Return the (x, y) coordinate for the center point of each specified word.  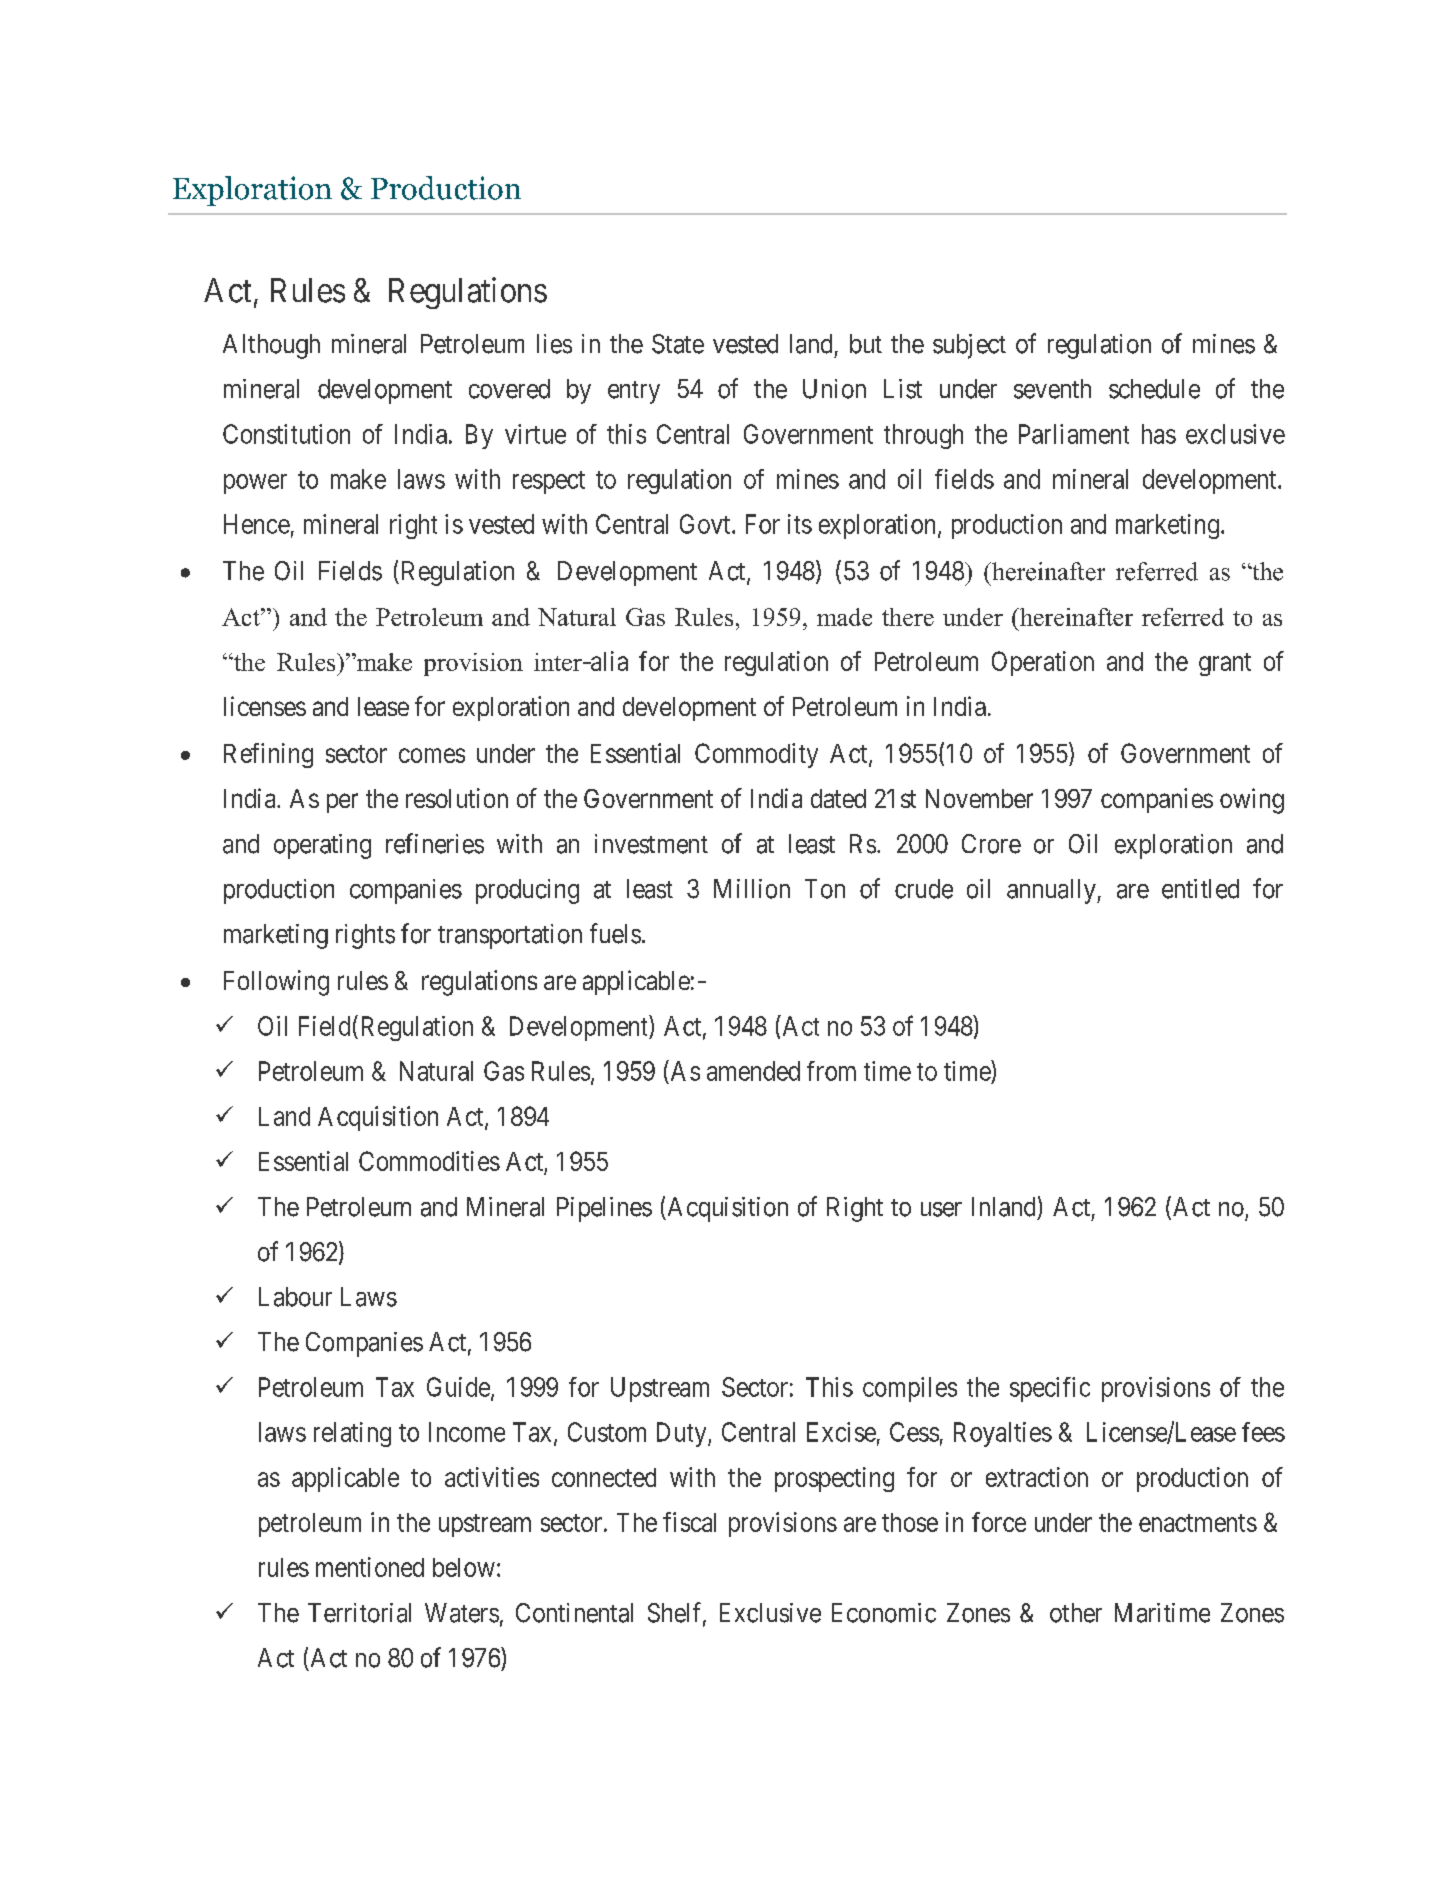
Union (834, 389)
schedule (1154, 389)
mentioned (370, 1567)
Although (271, 346)
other (1076, 1613)
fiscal (689, 1522)
